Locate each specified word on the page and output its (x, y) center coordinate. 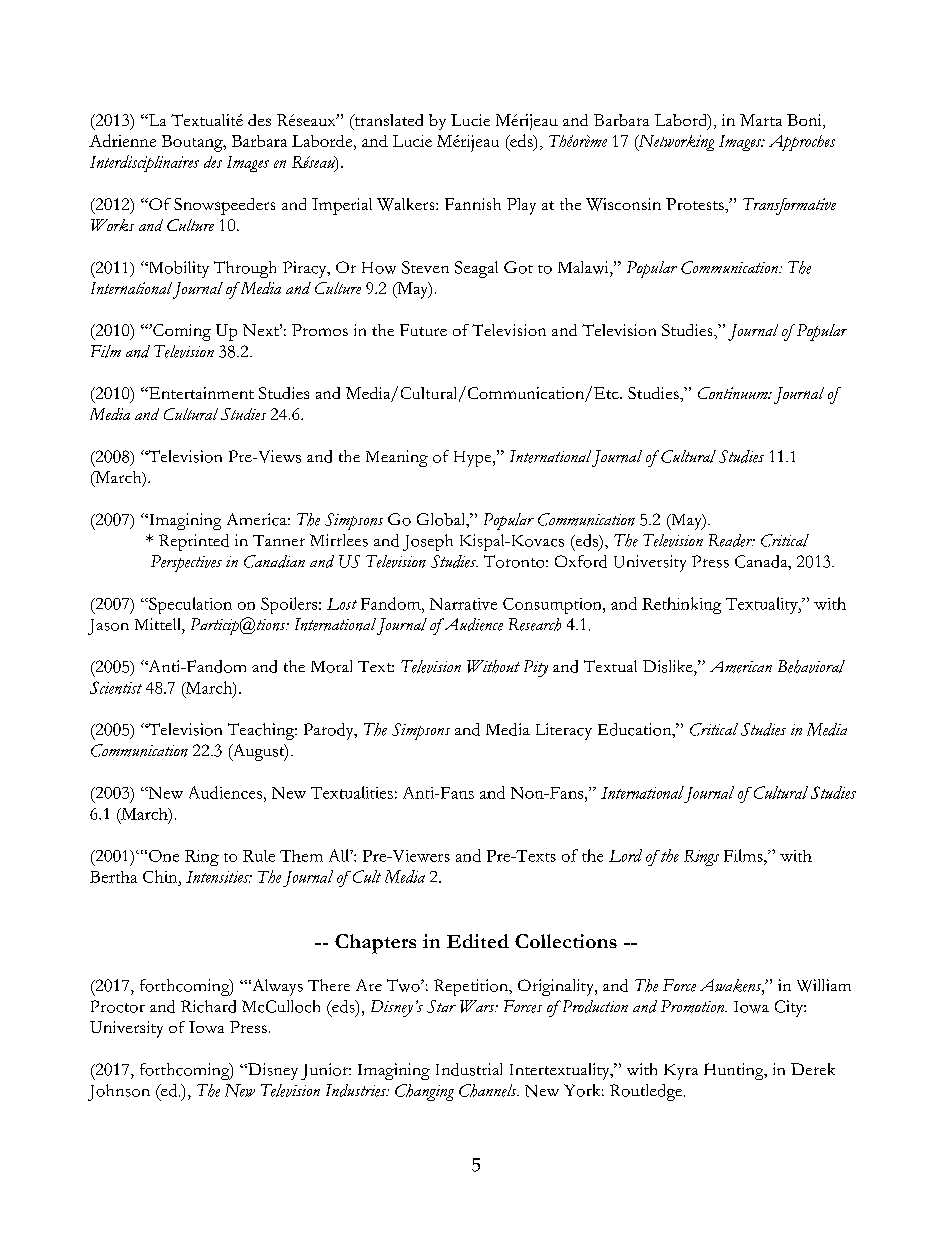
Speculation (189, 605)
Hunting (735, 1071)
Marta (761, 120)
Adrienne (122, 140)
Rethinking (681, 605)
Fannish (473, 204)
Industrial (469, 1069)
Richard (208, 1006)
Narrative (463, 604)
